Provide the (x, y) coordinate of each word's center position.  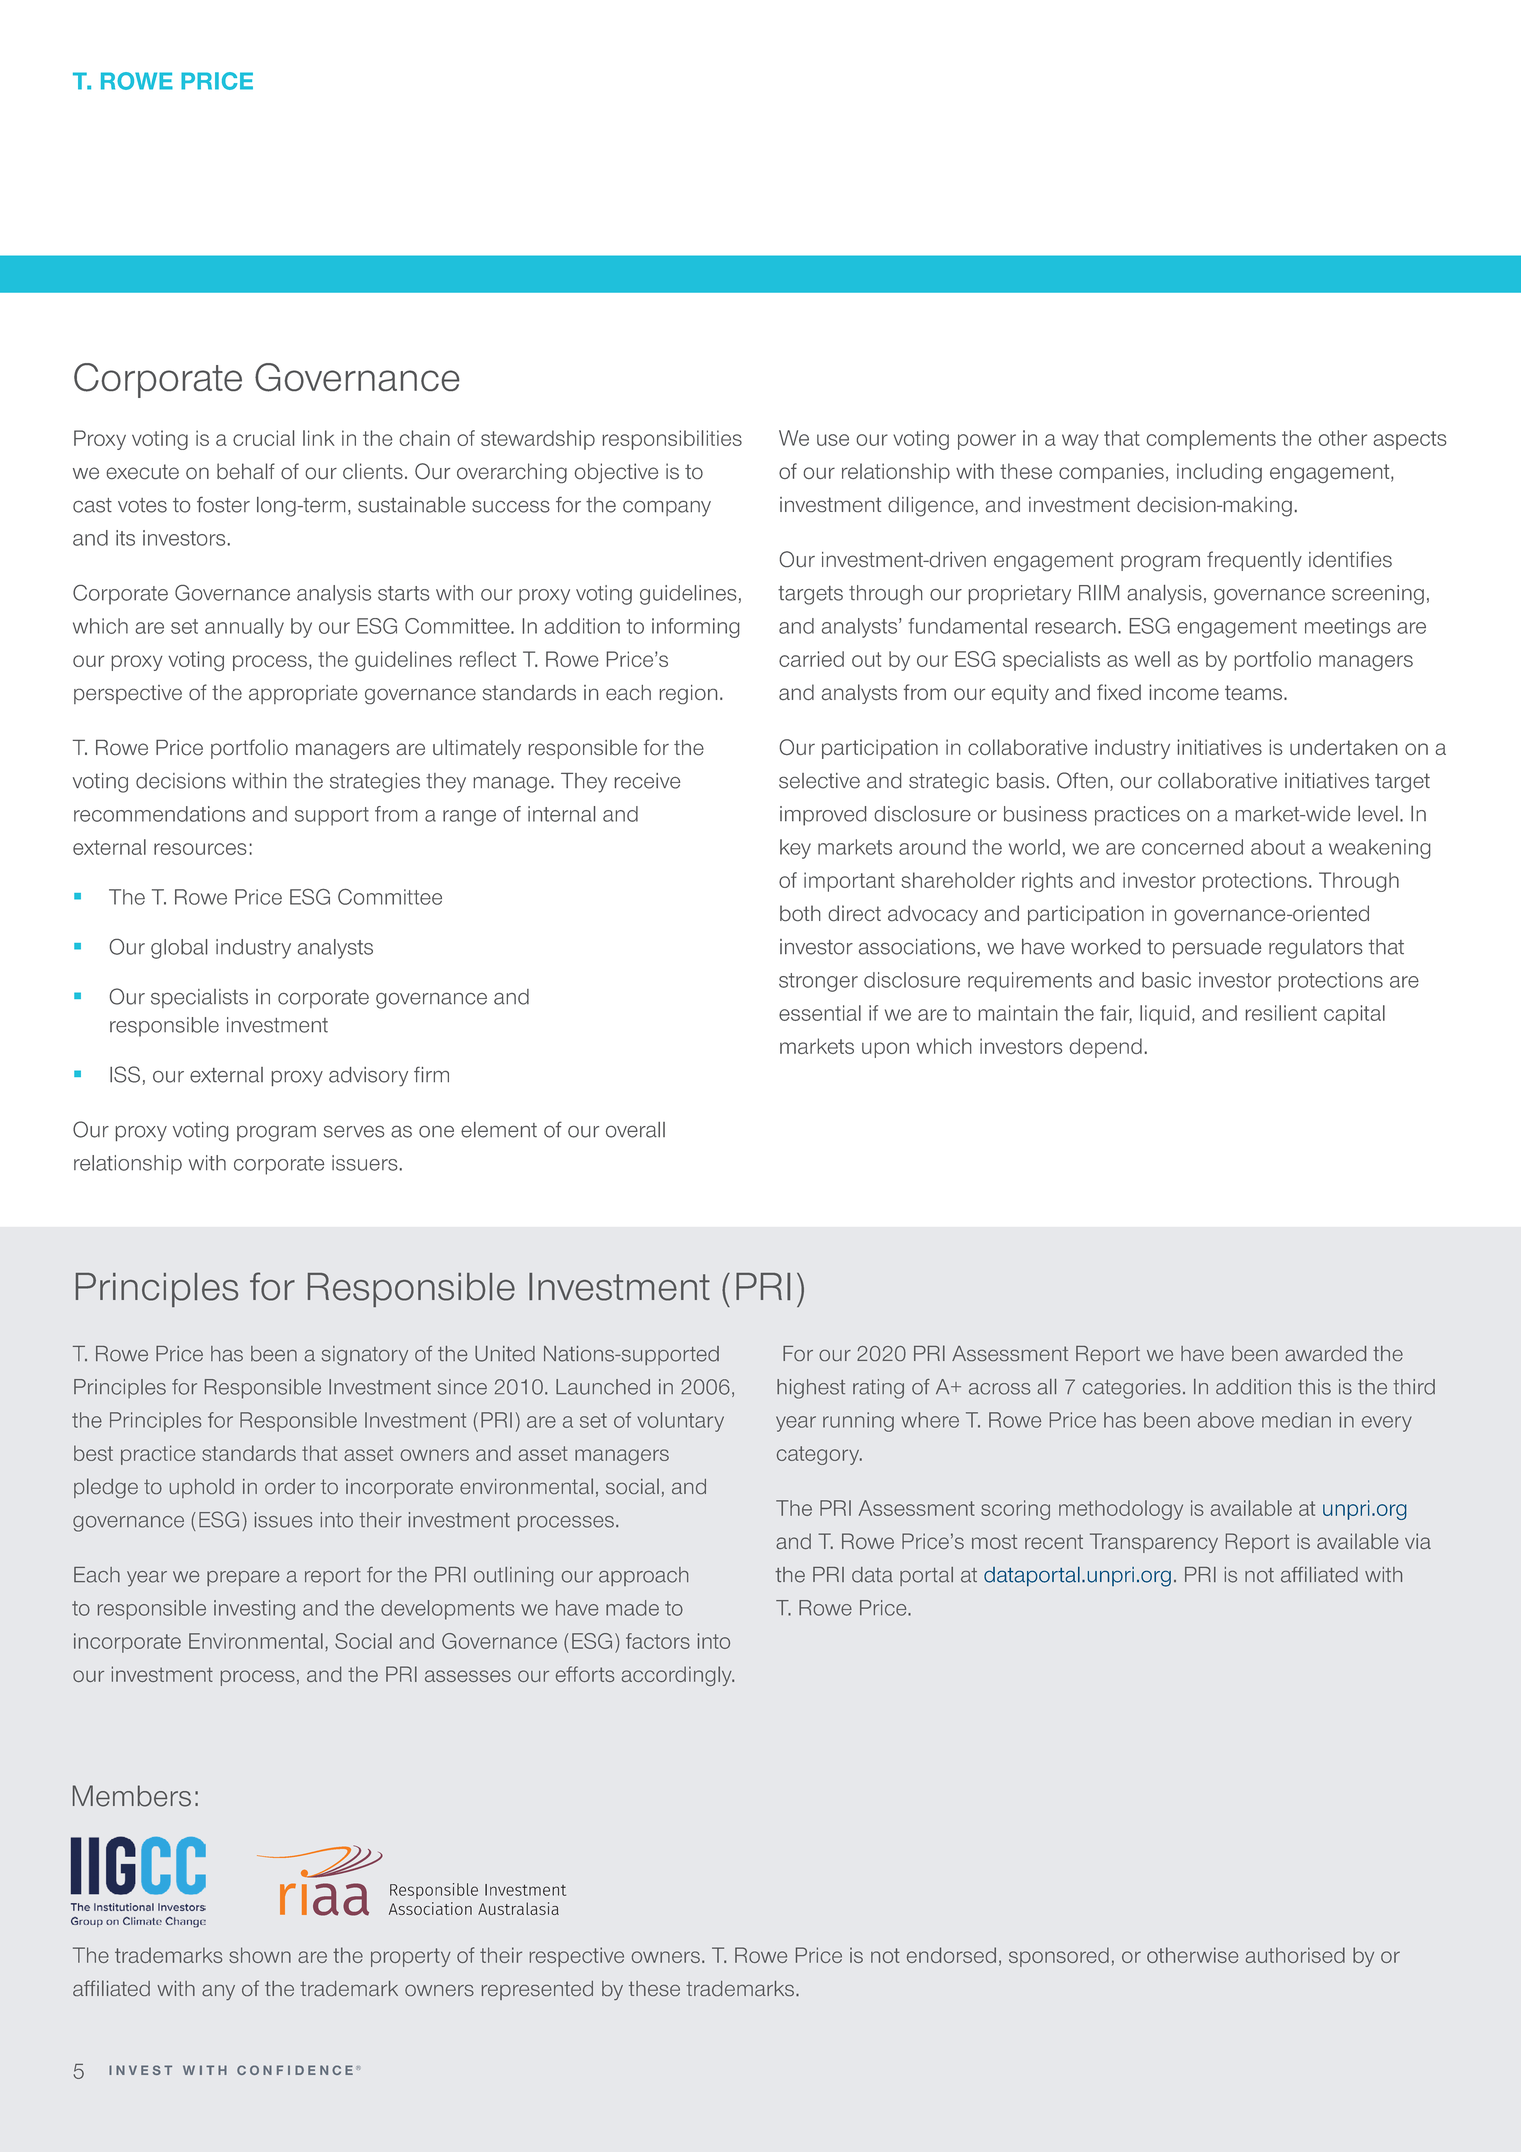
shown (260, 1955)
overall (635, 1130)
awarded (1325, 1353)
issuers (365, 1163)
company (667, 508)
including (1219, 473)
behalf (246, 471)
